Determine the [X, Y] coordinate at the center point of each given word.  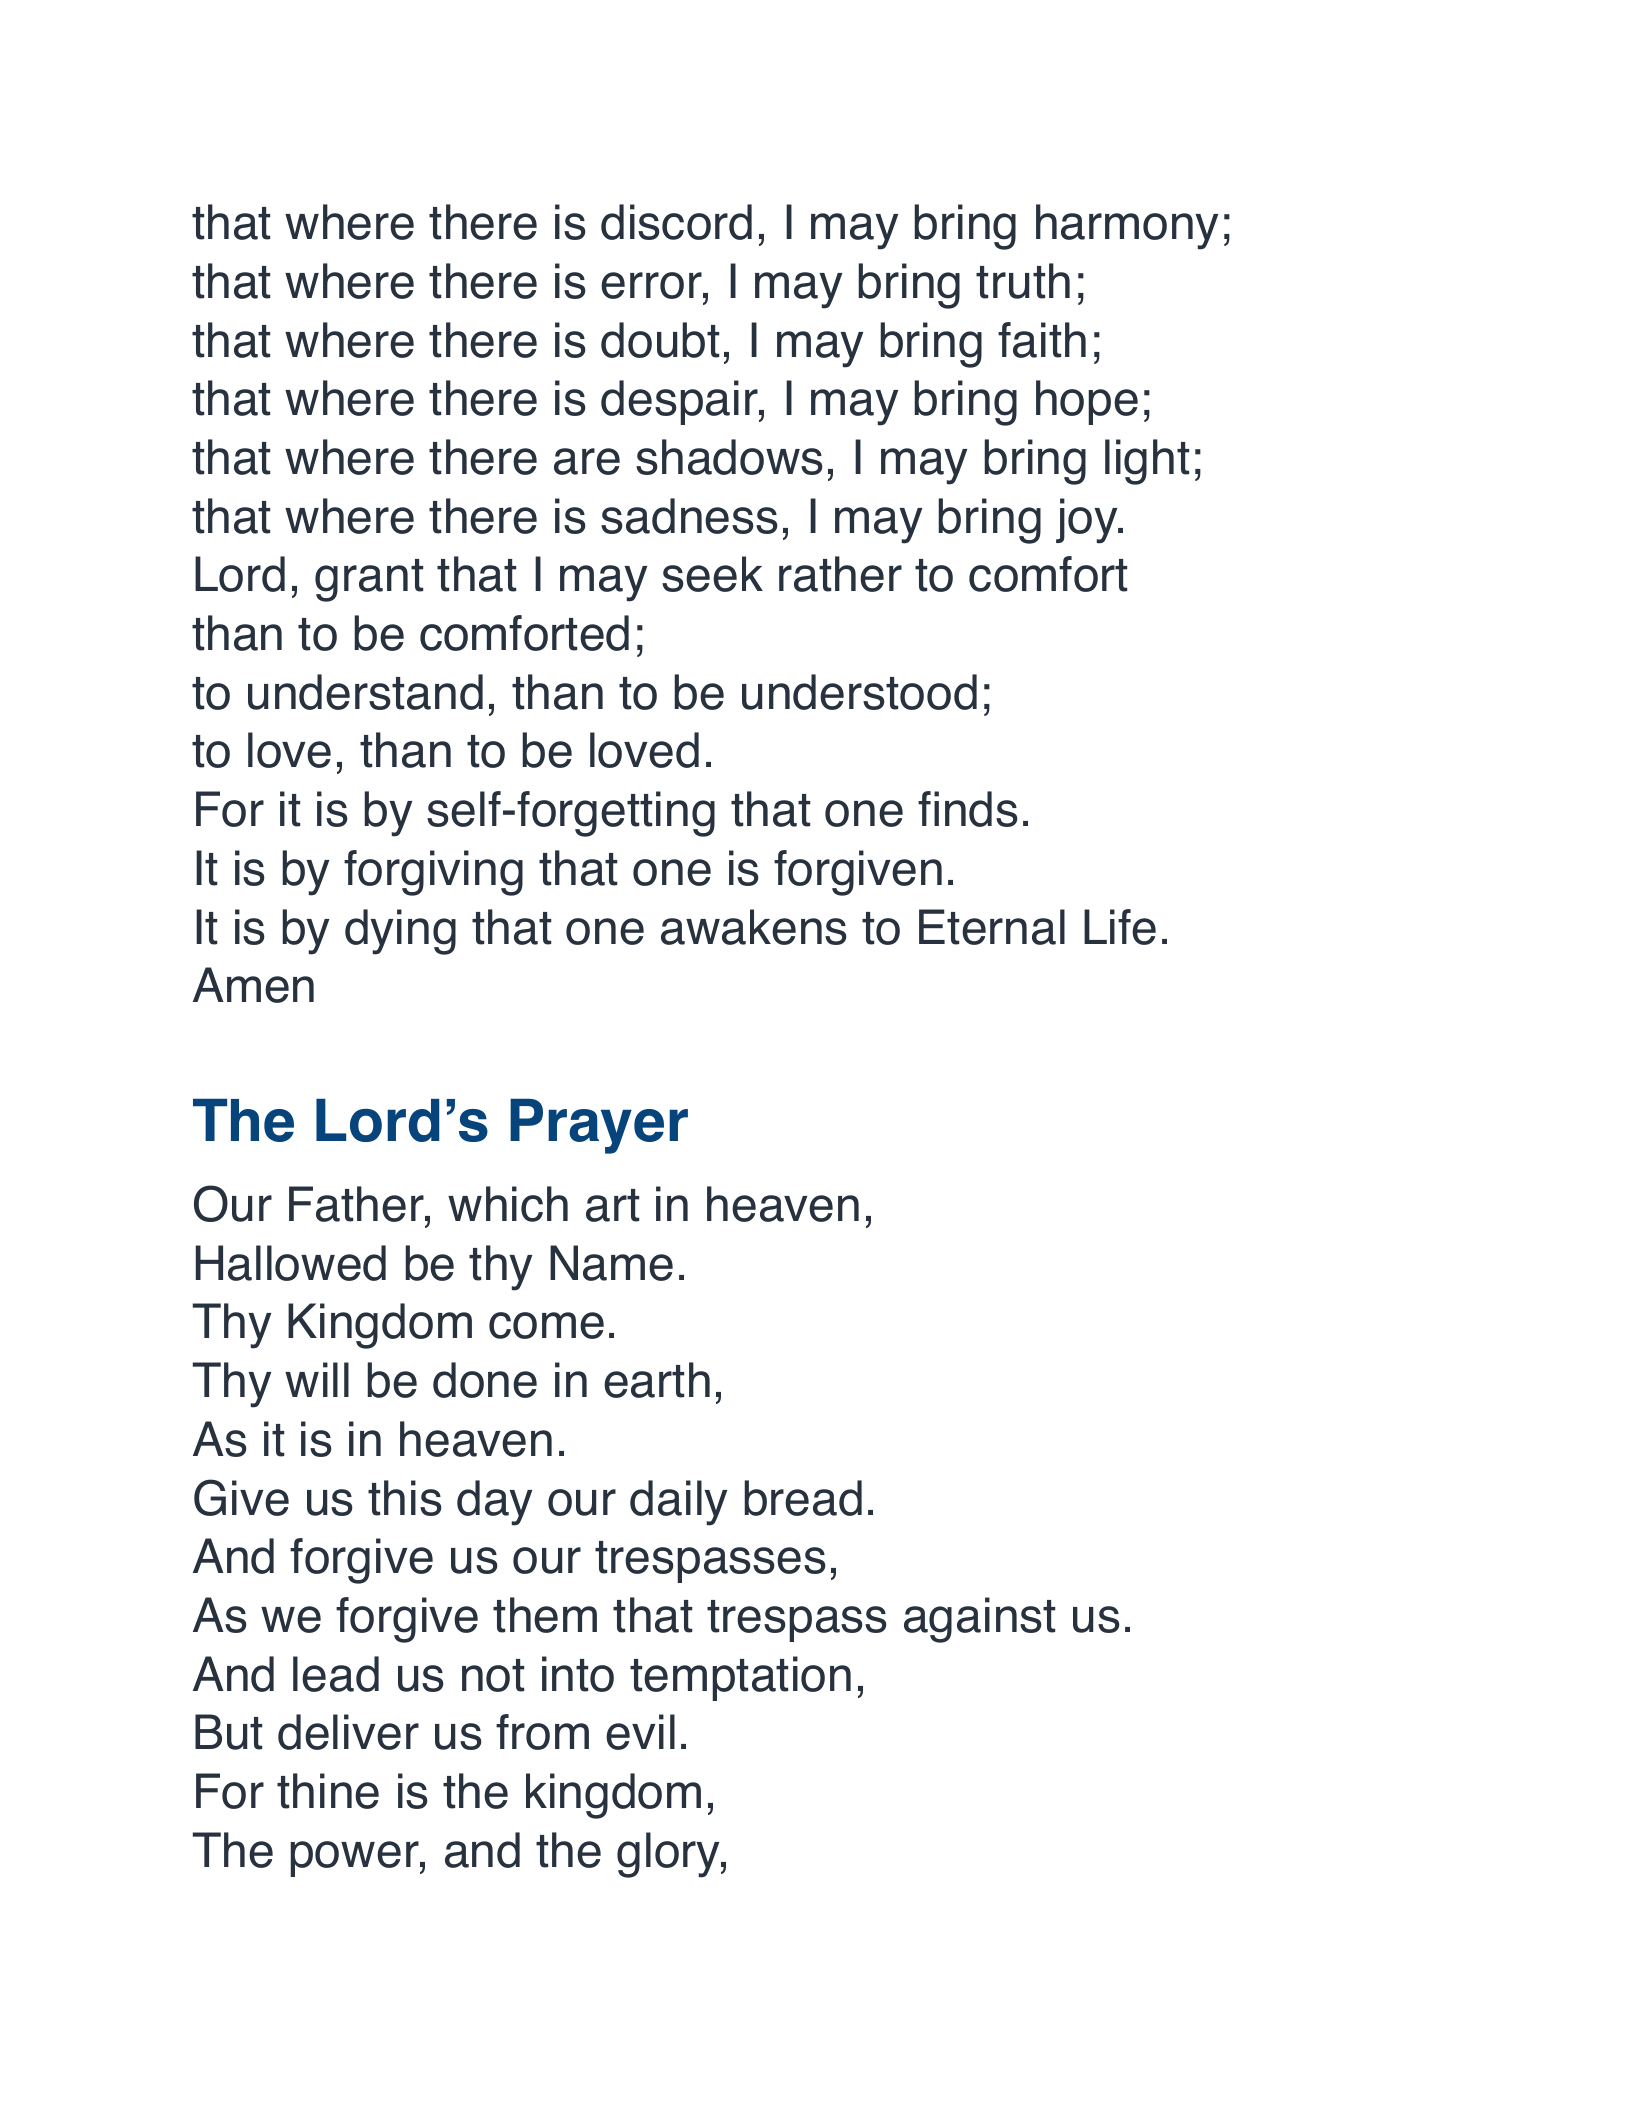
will [317, 1379]
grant [369, 580]
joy [1088, 521]
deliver [348, 1732]
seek [712, 574]
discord [676, 222]
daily [678, 1503]
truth [1023, 281]
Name [611, 1263]
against [979, 1620]
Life [1120, 927]
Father [357, 1204]
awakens [754, 927]
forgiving [433, 873]
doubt [660, 340]
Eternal [992, 927]
